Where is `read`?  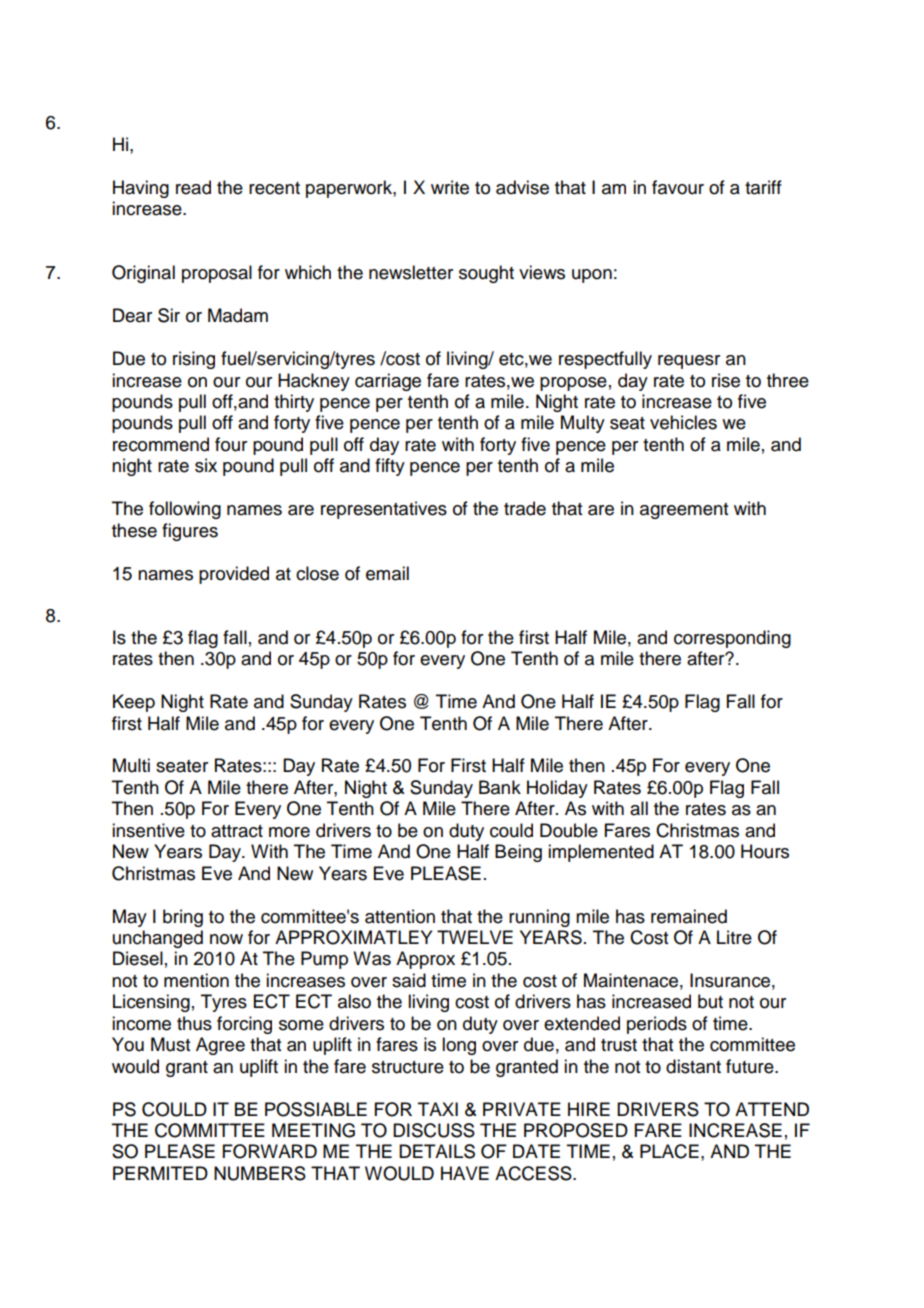 read is located at coordinates (193, 187).
